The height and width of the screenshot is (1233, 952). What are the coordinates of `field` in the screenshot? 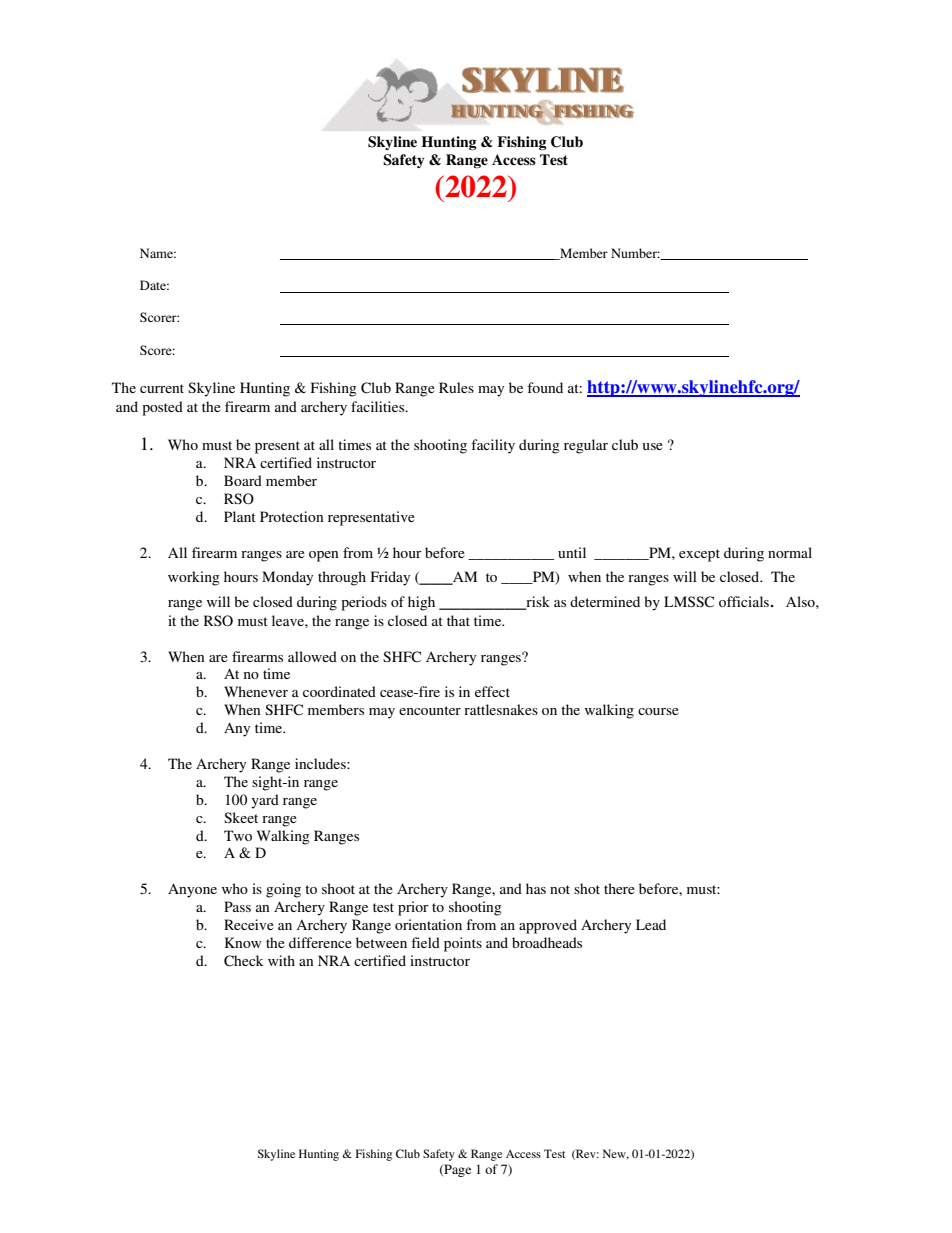 It's located at (425, 942).
